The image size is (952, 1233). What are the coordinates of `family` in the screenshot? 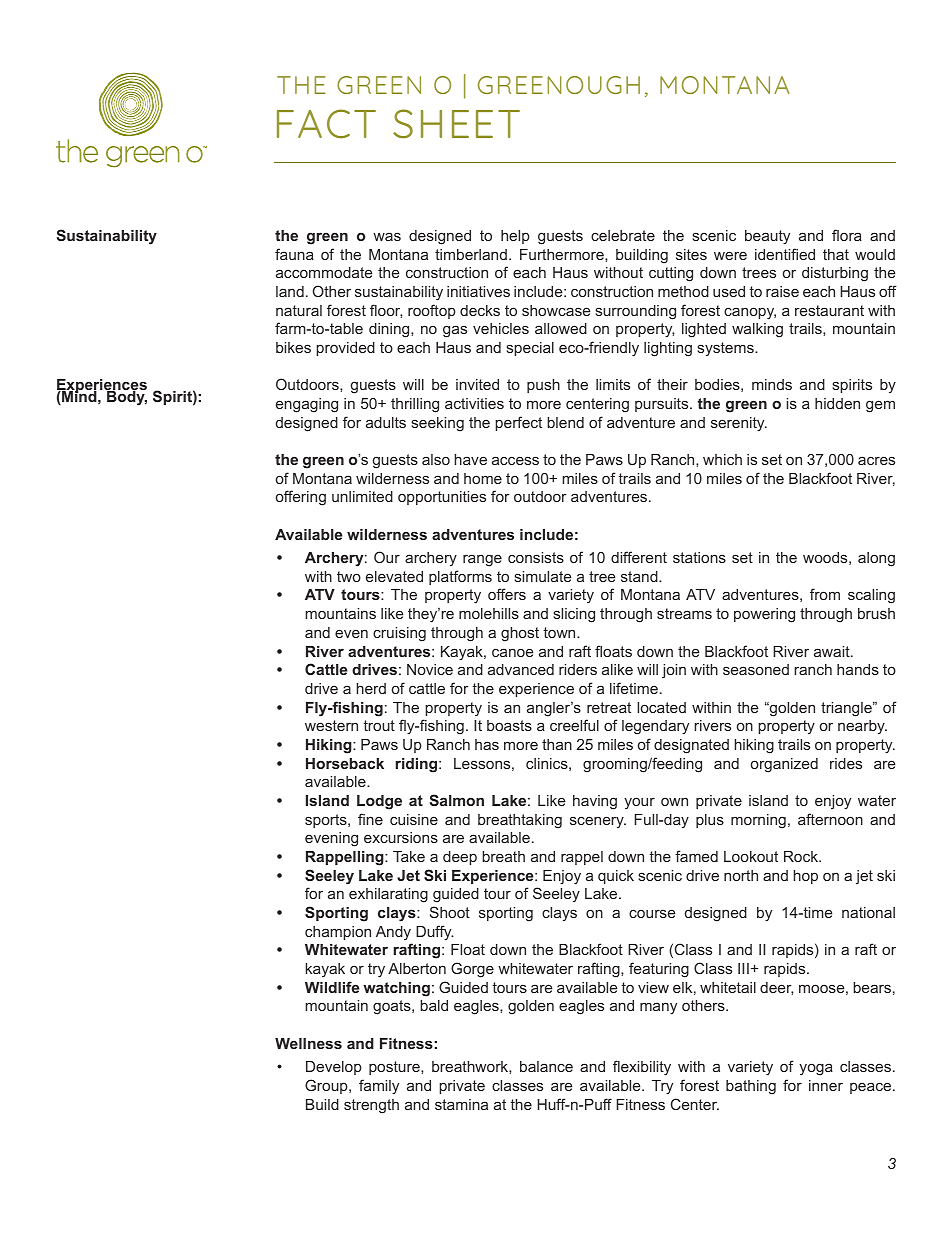 It's located at (379, 1087).
